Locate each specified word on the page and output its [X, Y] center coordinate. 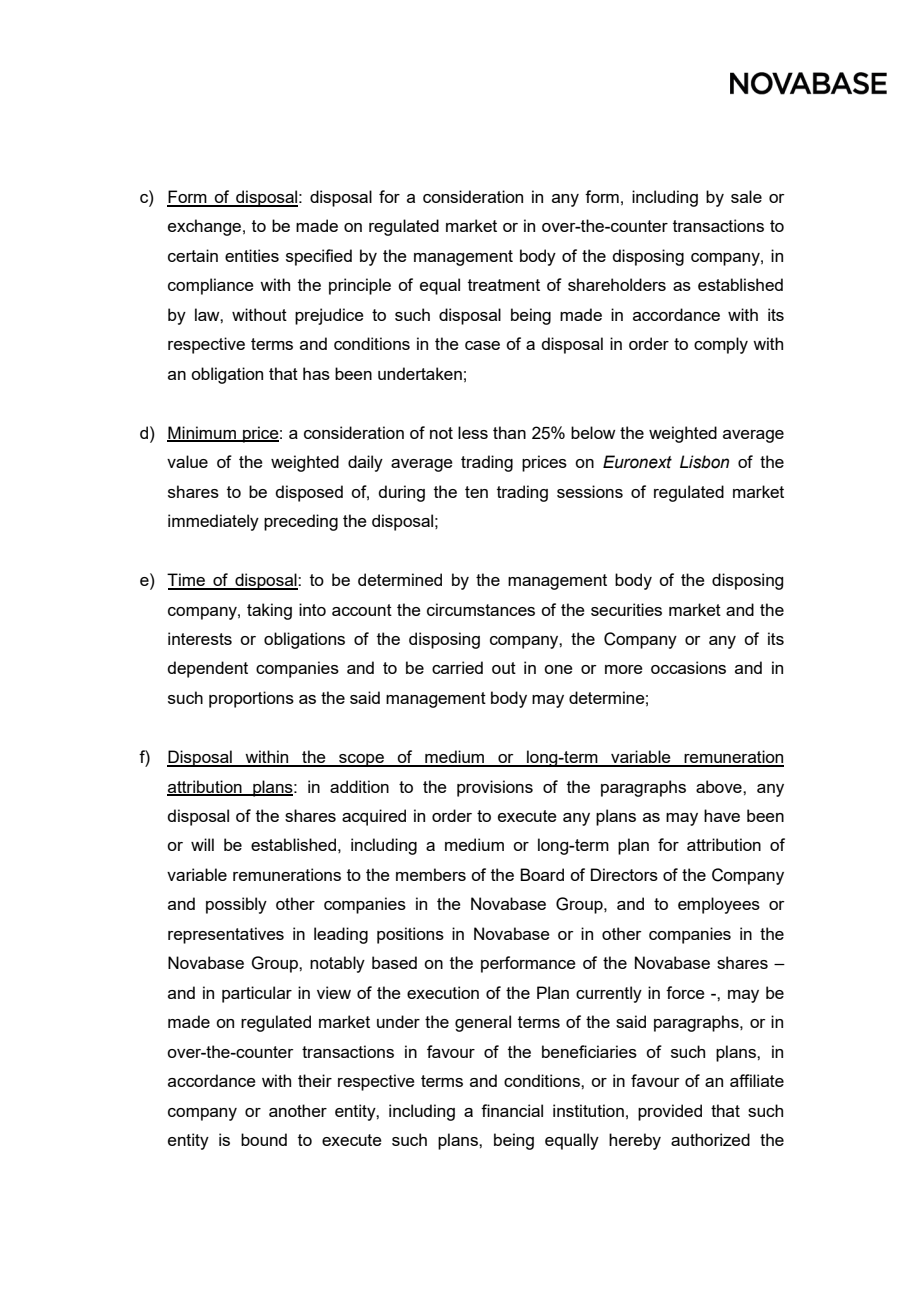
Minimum [202, 433]
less [473, 432]
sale [746, 196]
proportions [251, 699]
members [431, 874]
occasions [688, 667]
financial [512, 1110]
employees [719, 905]
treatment [504, 285]
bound [264, 1139]
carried [457, 667]
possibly [236, 905]
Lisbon [704, 462]
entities [252, 255]
